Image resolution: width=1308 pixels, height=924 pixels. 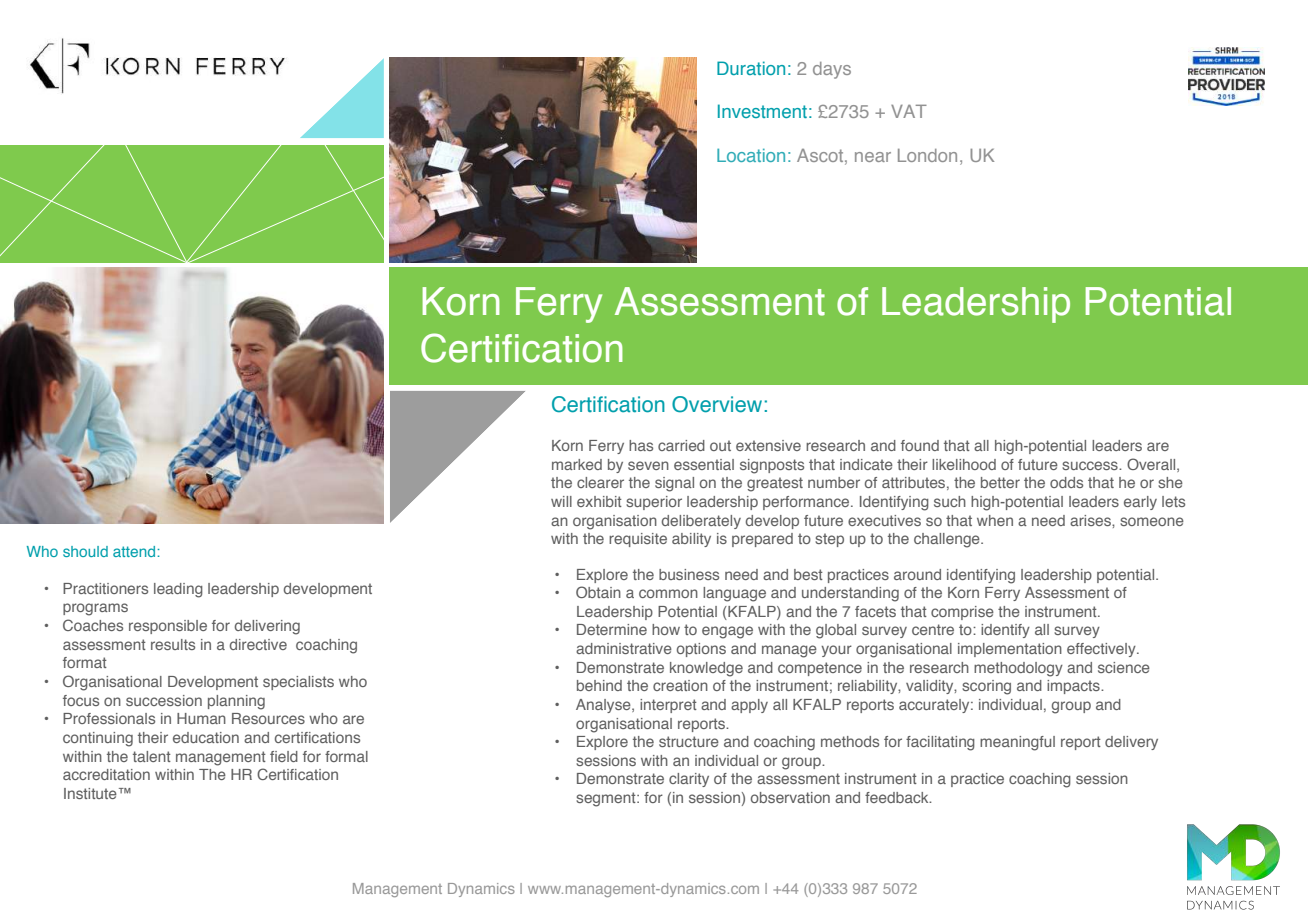 I want to click on clarity, so click(x=689, y=780).
